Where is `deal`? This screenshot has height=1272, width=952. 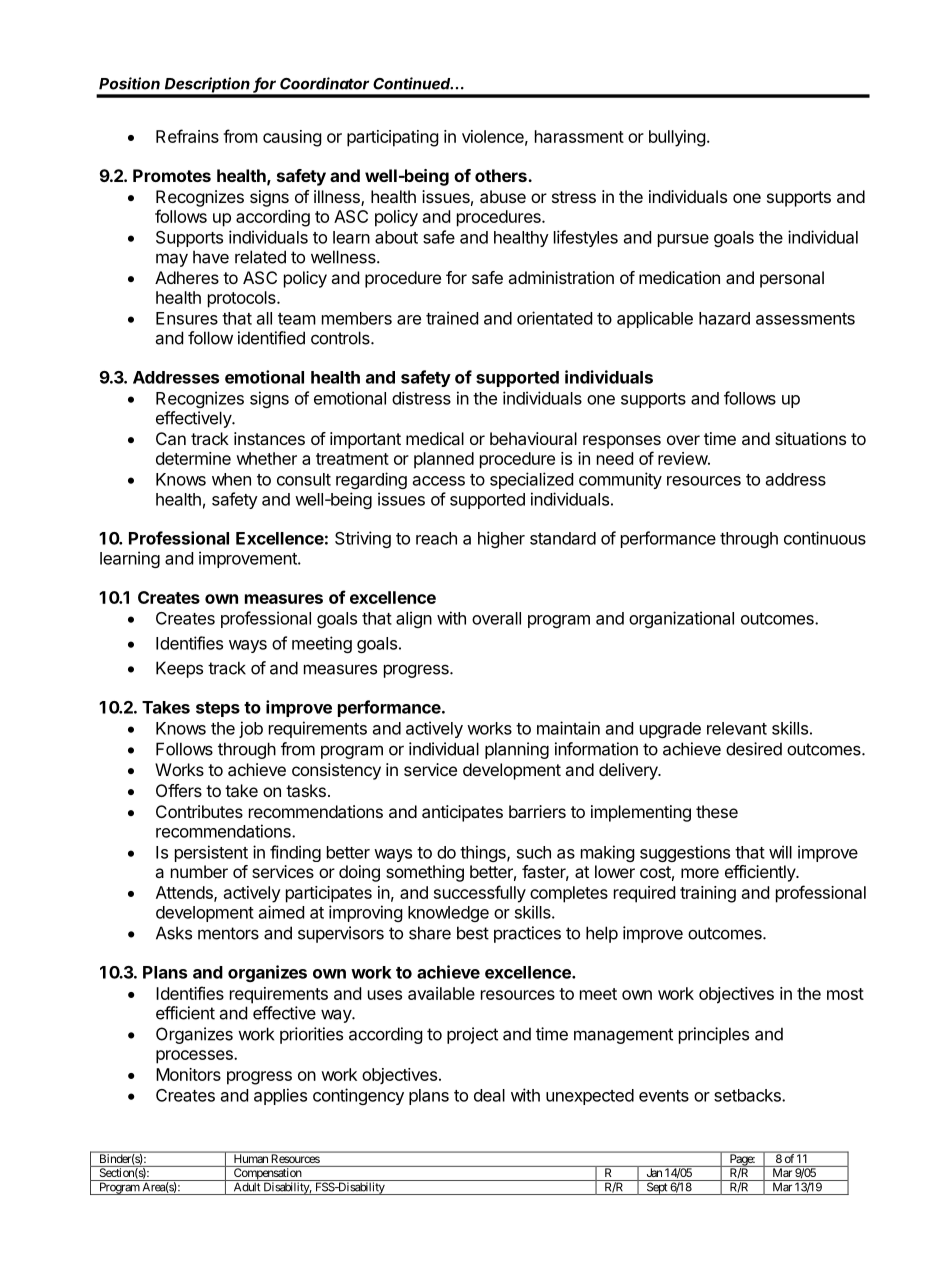 deal is located at coordinates (489, 1095).
